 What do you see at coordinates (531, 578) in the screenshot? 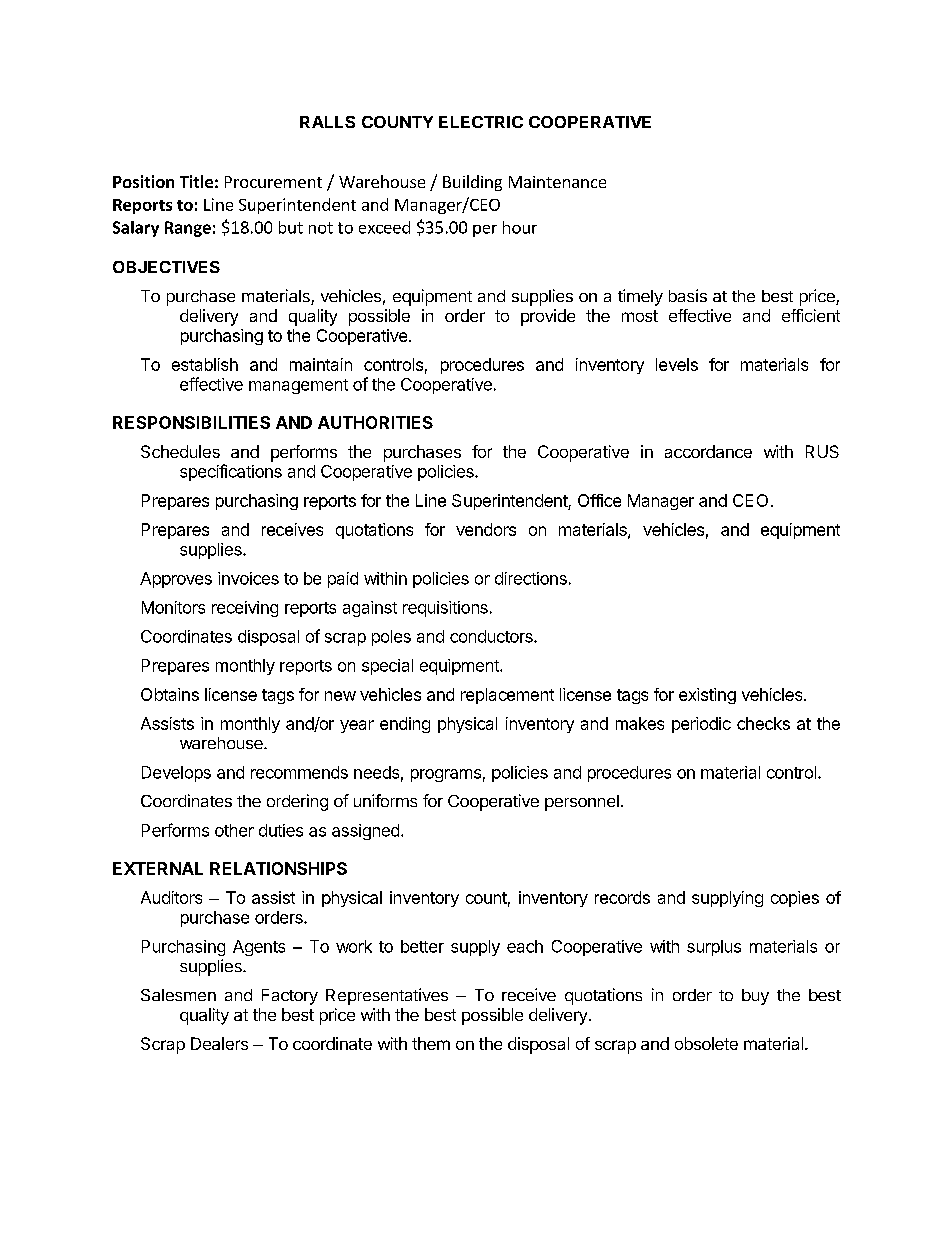
I see `directions` at bounding box center [531, 578].
